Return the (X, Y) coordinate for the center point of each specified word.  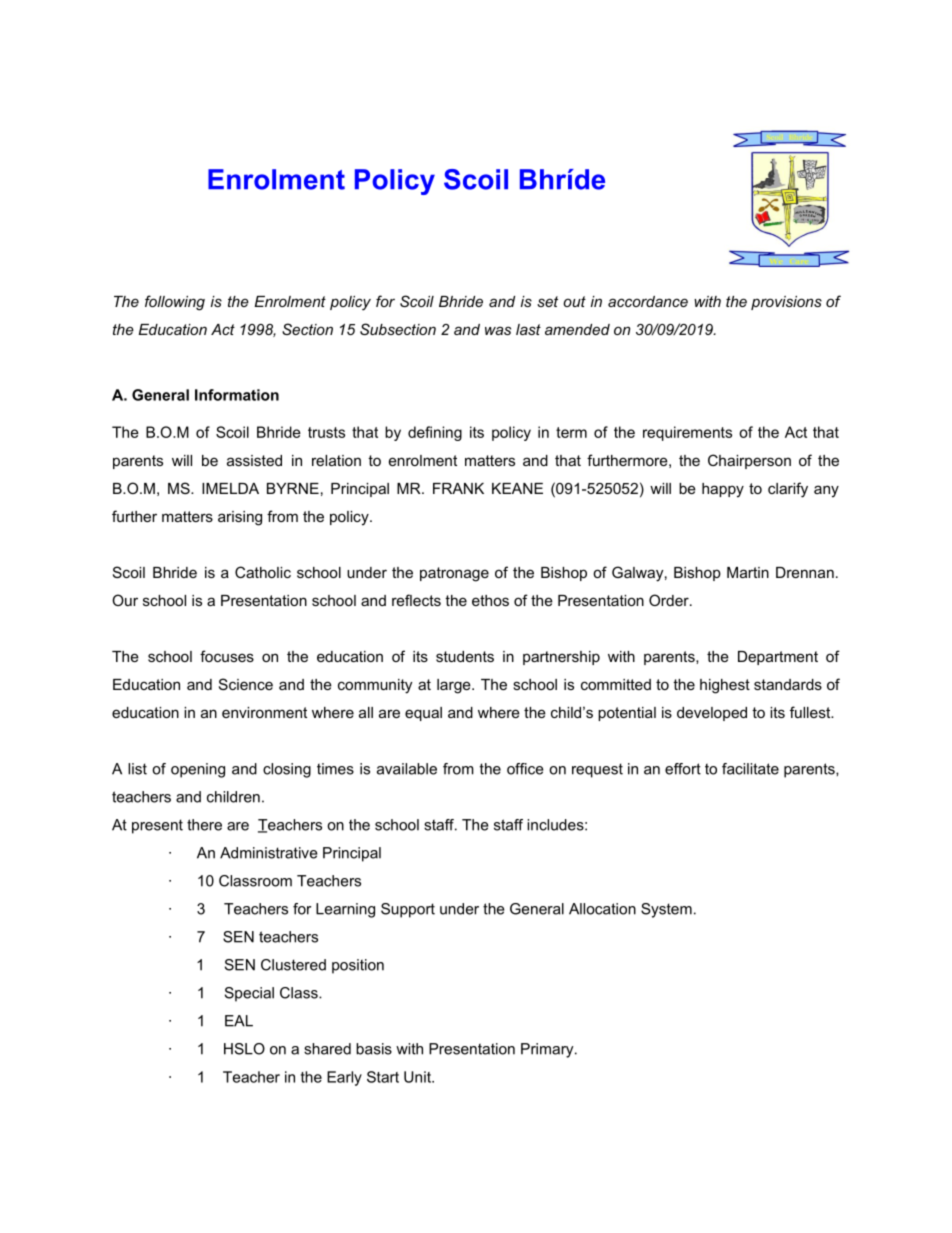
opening (198, 770)
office (525, 769)
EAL (239, 1021)
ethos (490, 600)
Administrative (269, 853)
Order (670, 600)
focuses (227, 656)
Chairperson (749, 461)
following (175, 303)
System (666, 910)
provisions (786, 303)
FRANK (458, 488)
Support (408, 910)
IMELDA (230, 488)
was (498, 330)
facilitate (750, 769)
